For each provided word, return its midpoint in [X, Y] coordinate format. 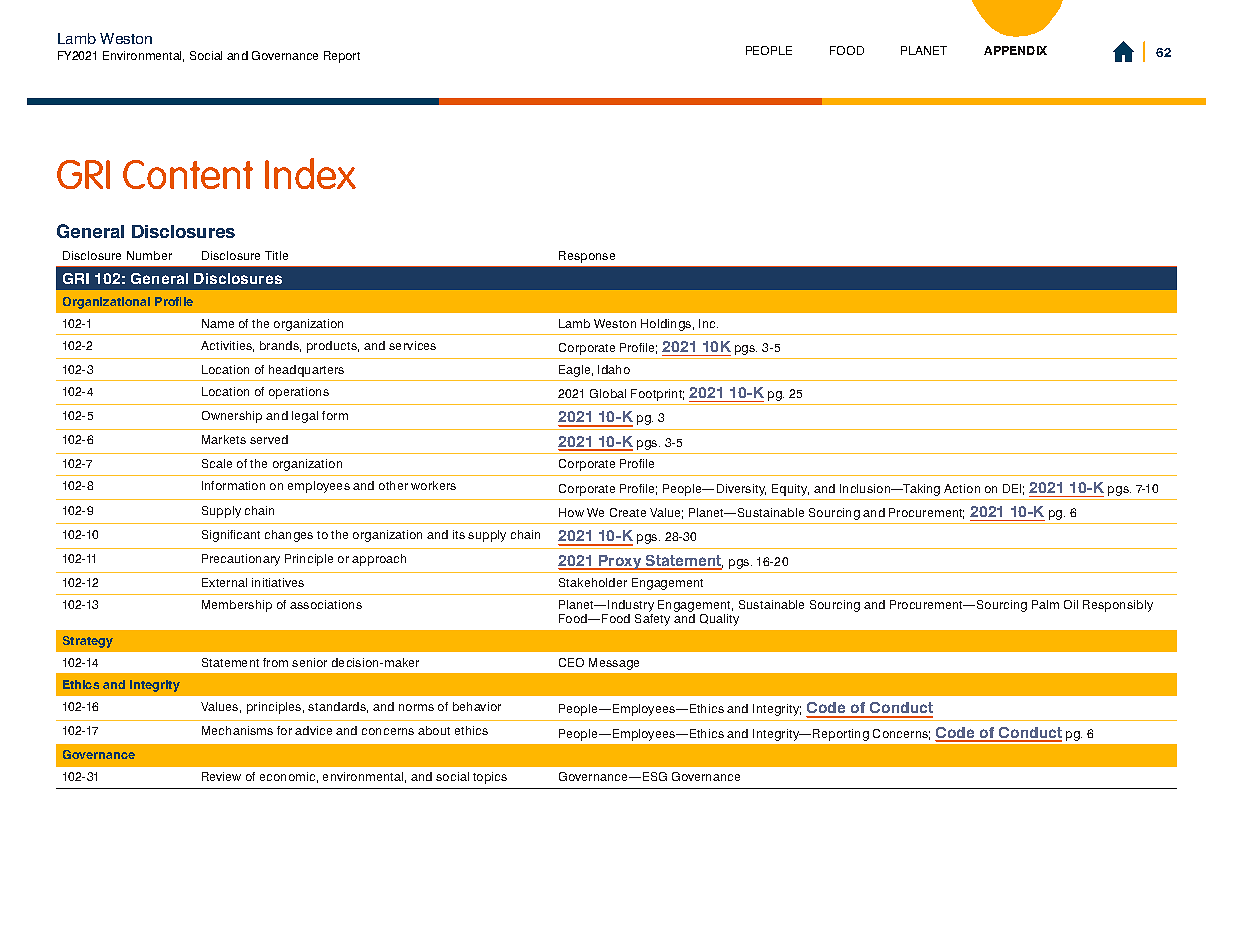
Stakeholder [593, 582]
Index [310, 173]
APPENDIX [1015, 50]
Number [149, 255]
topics [490, 778]
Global [608, 393]
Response [587, 257]
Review [221, 776]
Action [962, 488]
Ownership [232, 417]
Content [188, 174]
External [224, 582]
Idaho [614, 369]
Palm [1045, 604]
